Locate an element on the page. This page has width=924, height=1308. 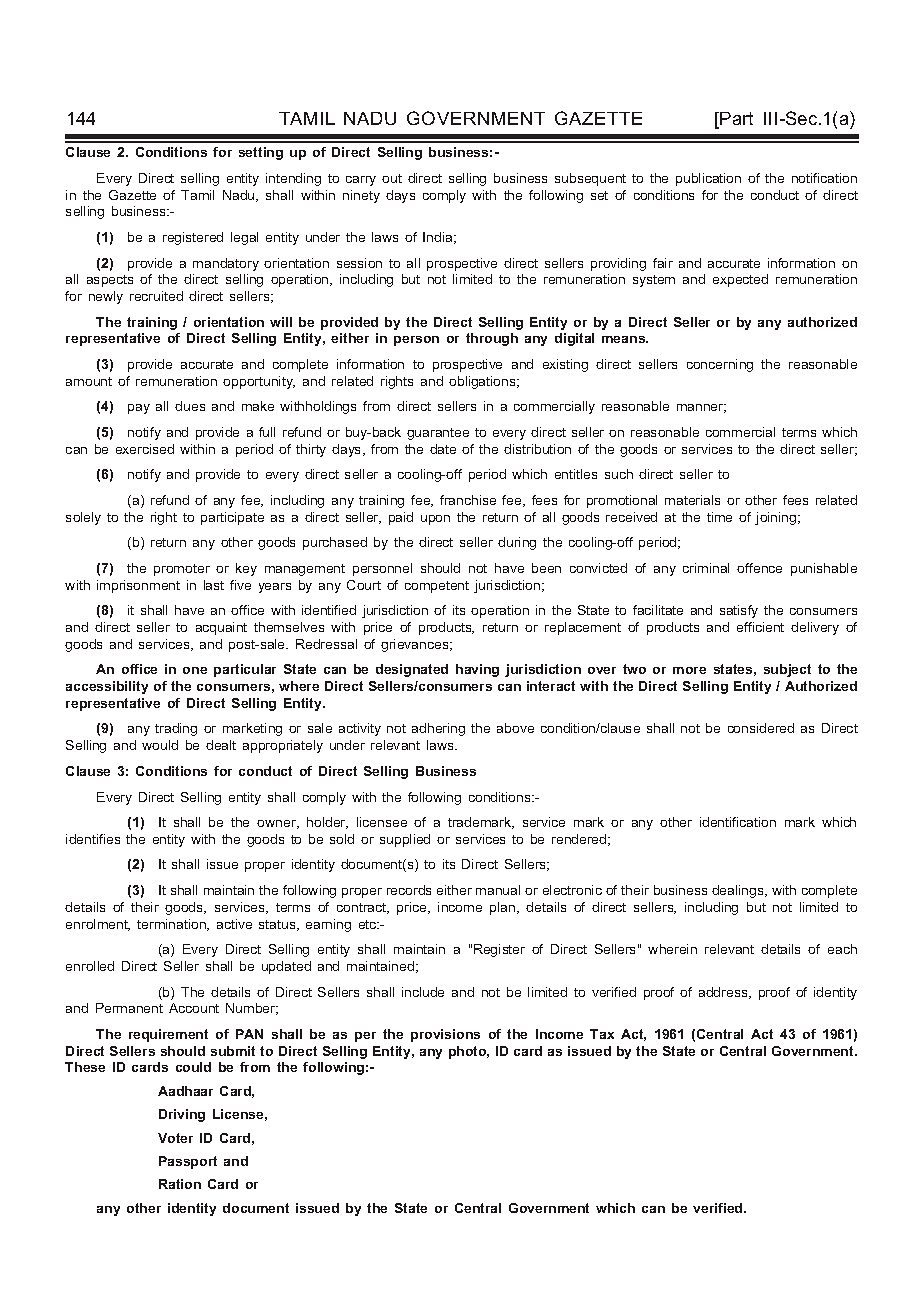
setting is located at coordinates (261, 153).
